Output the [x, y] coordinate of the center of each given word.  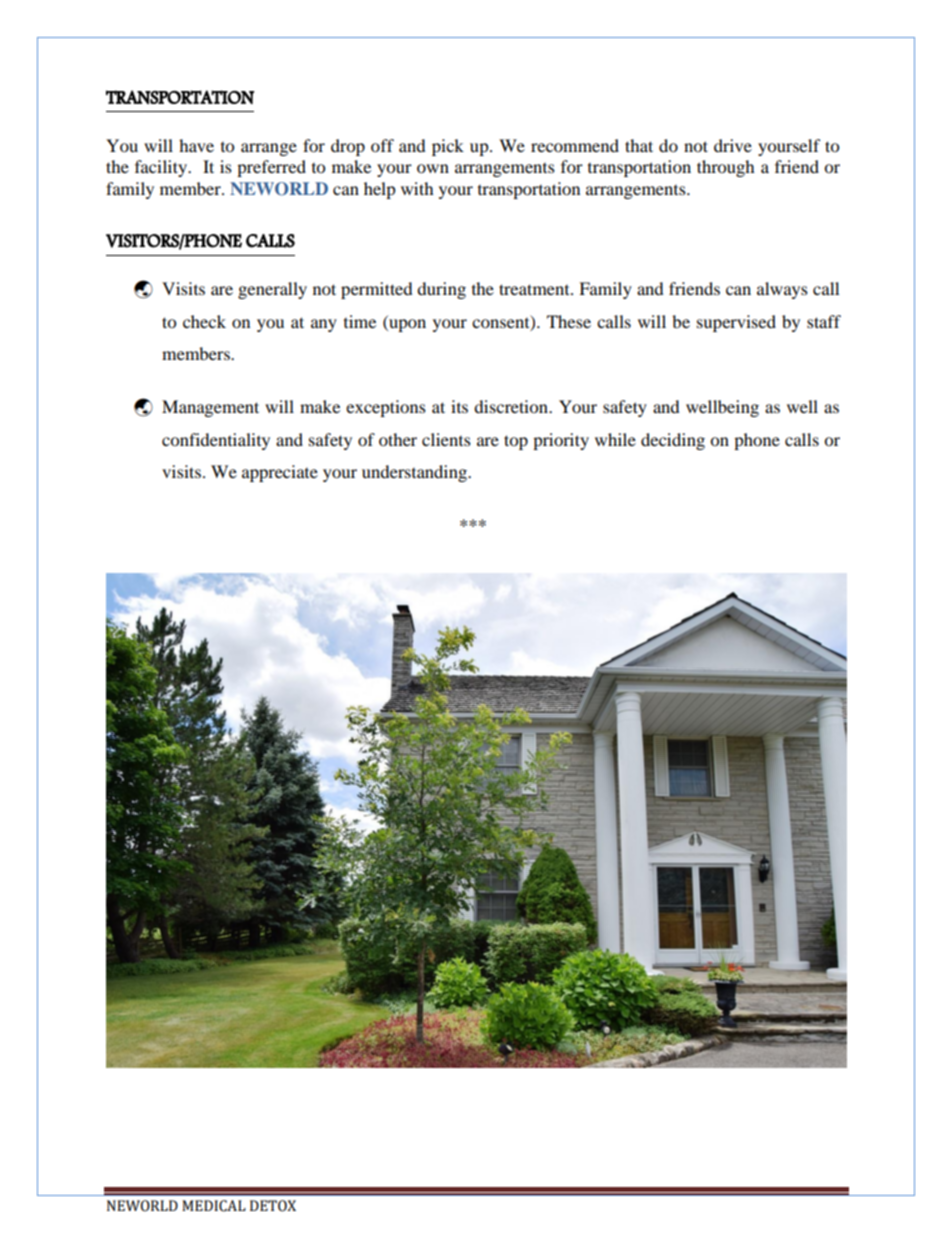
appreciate [280, 473]
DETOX [273, 1206]
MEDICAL [214, 1206]
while [615, 439]
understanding [415, 473]
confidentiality [216, 441]
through [726, 168]
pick [448, 147]
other [398, 439]
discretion [512, 406]
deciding [673, 441]
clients [446, 439]
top [516, 442]
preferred [271, 168]
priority [561, 441]
